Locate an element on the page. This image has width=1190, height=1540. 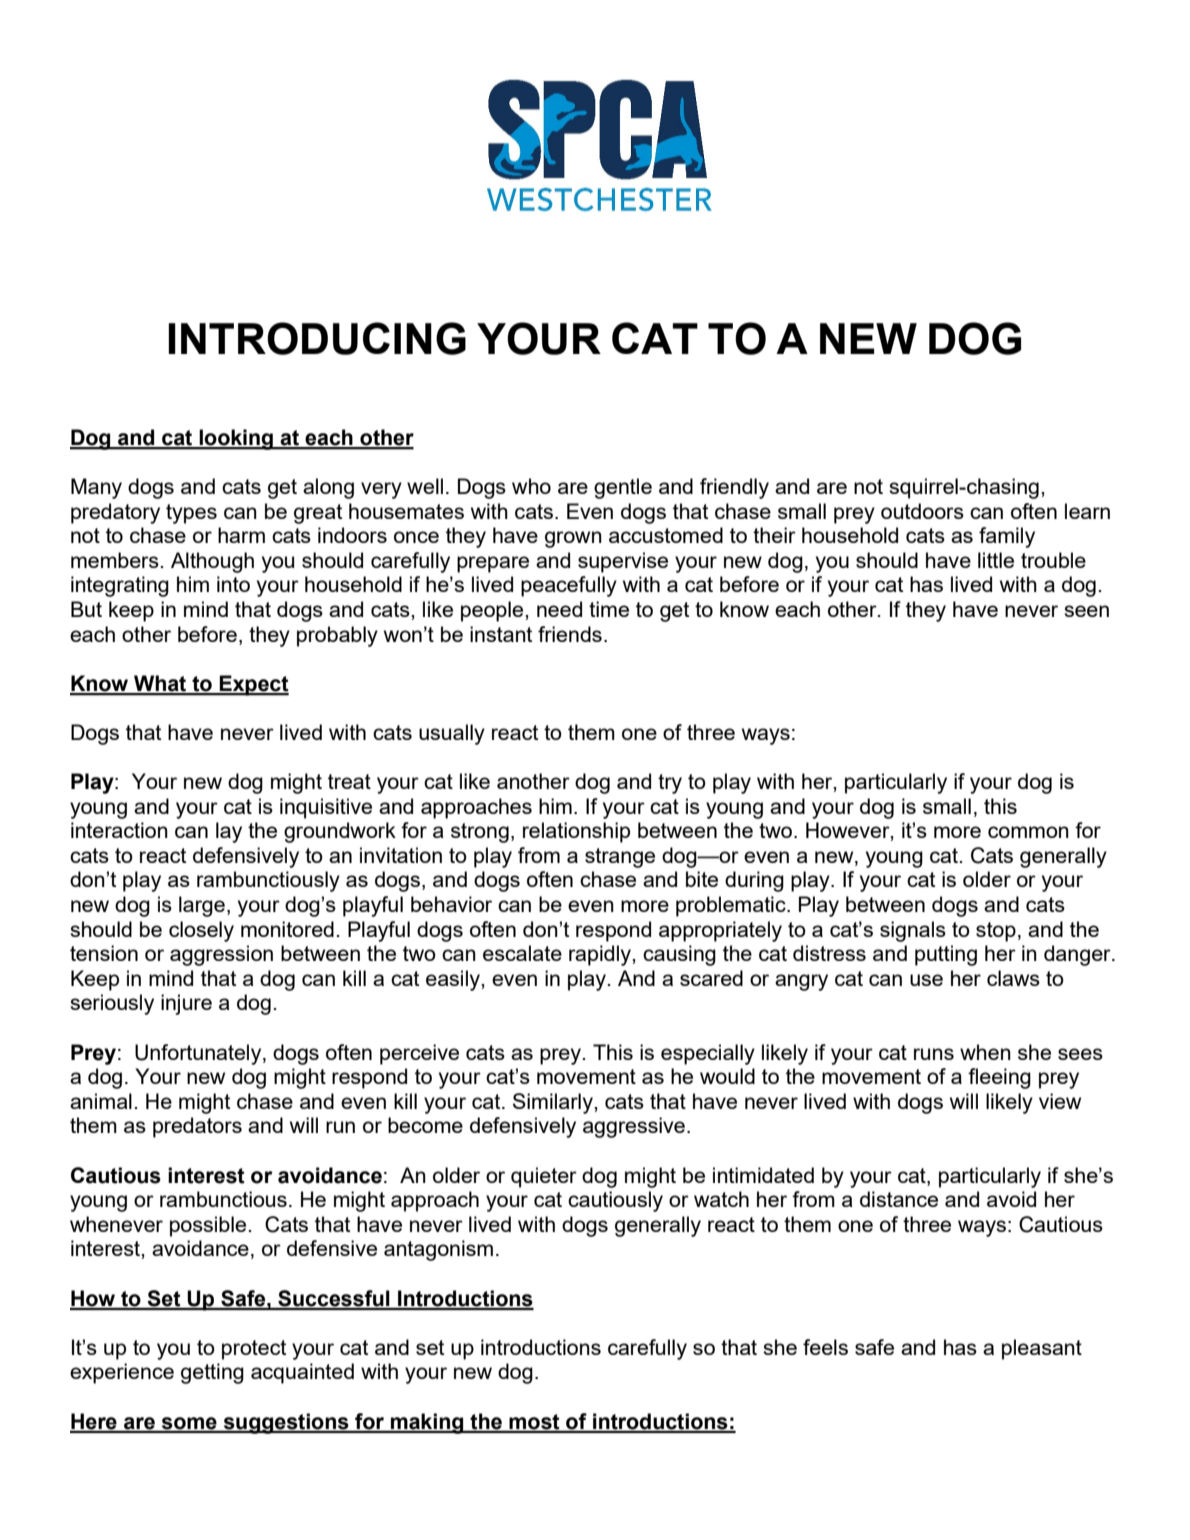
Similarly is located at coordinates (554, 1103).
